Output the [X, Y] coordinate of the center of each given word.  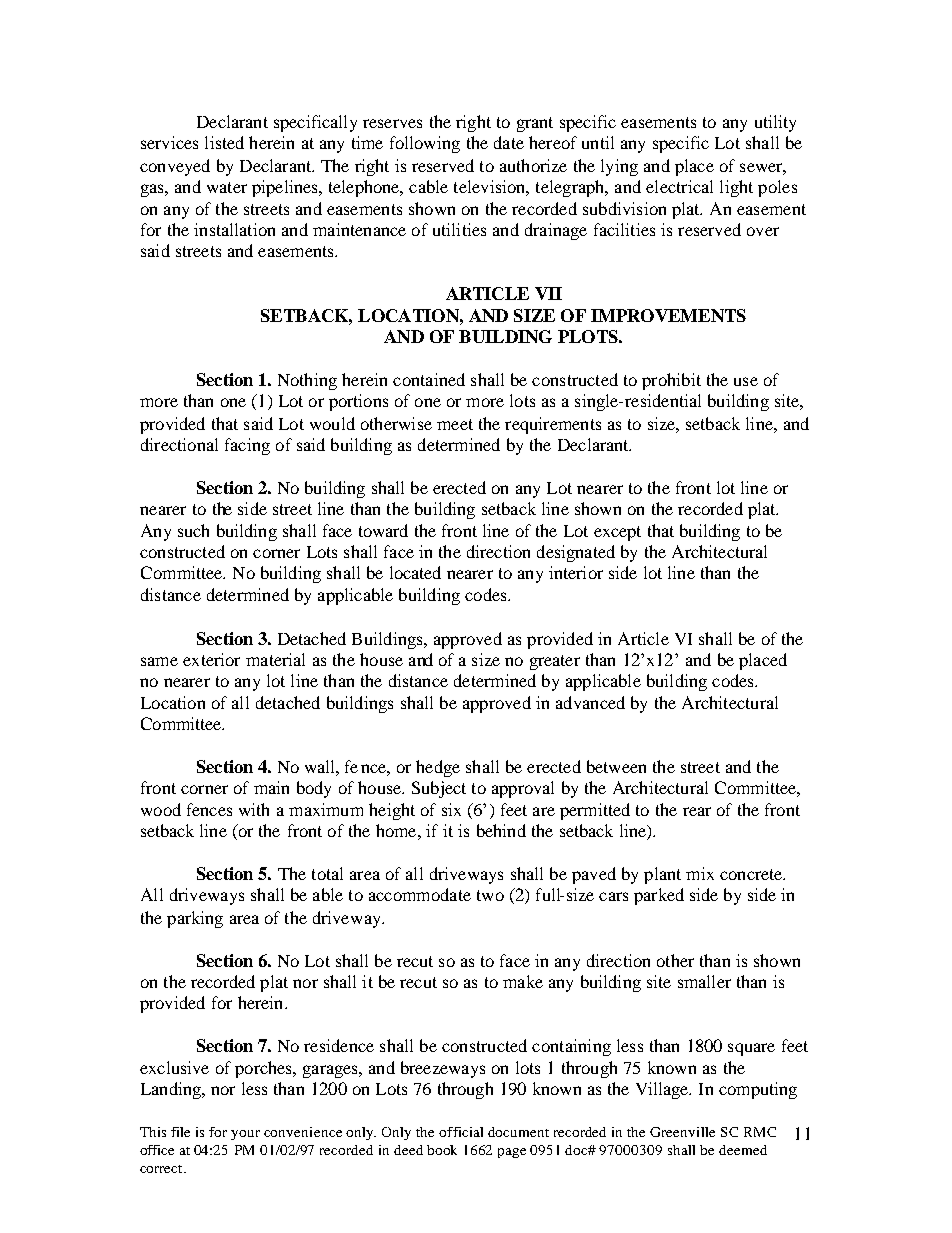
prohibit [671, 381]
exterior [211, 659]
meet [455, 424]
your [245, 1135]
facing [247, 446]
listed [224, 142]
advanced [590, 702]
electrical [679, 186]
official [461, 1132]
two [490, 895]
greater [555, 662]
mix [700, 873]
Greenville [682, 1132]
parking [195, 919]
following [425, 144]
